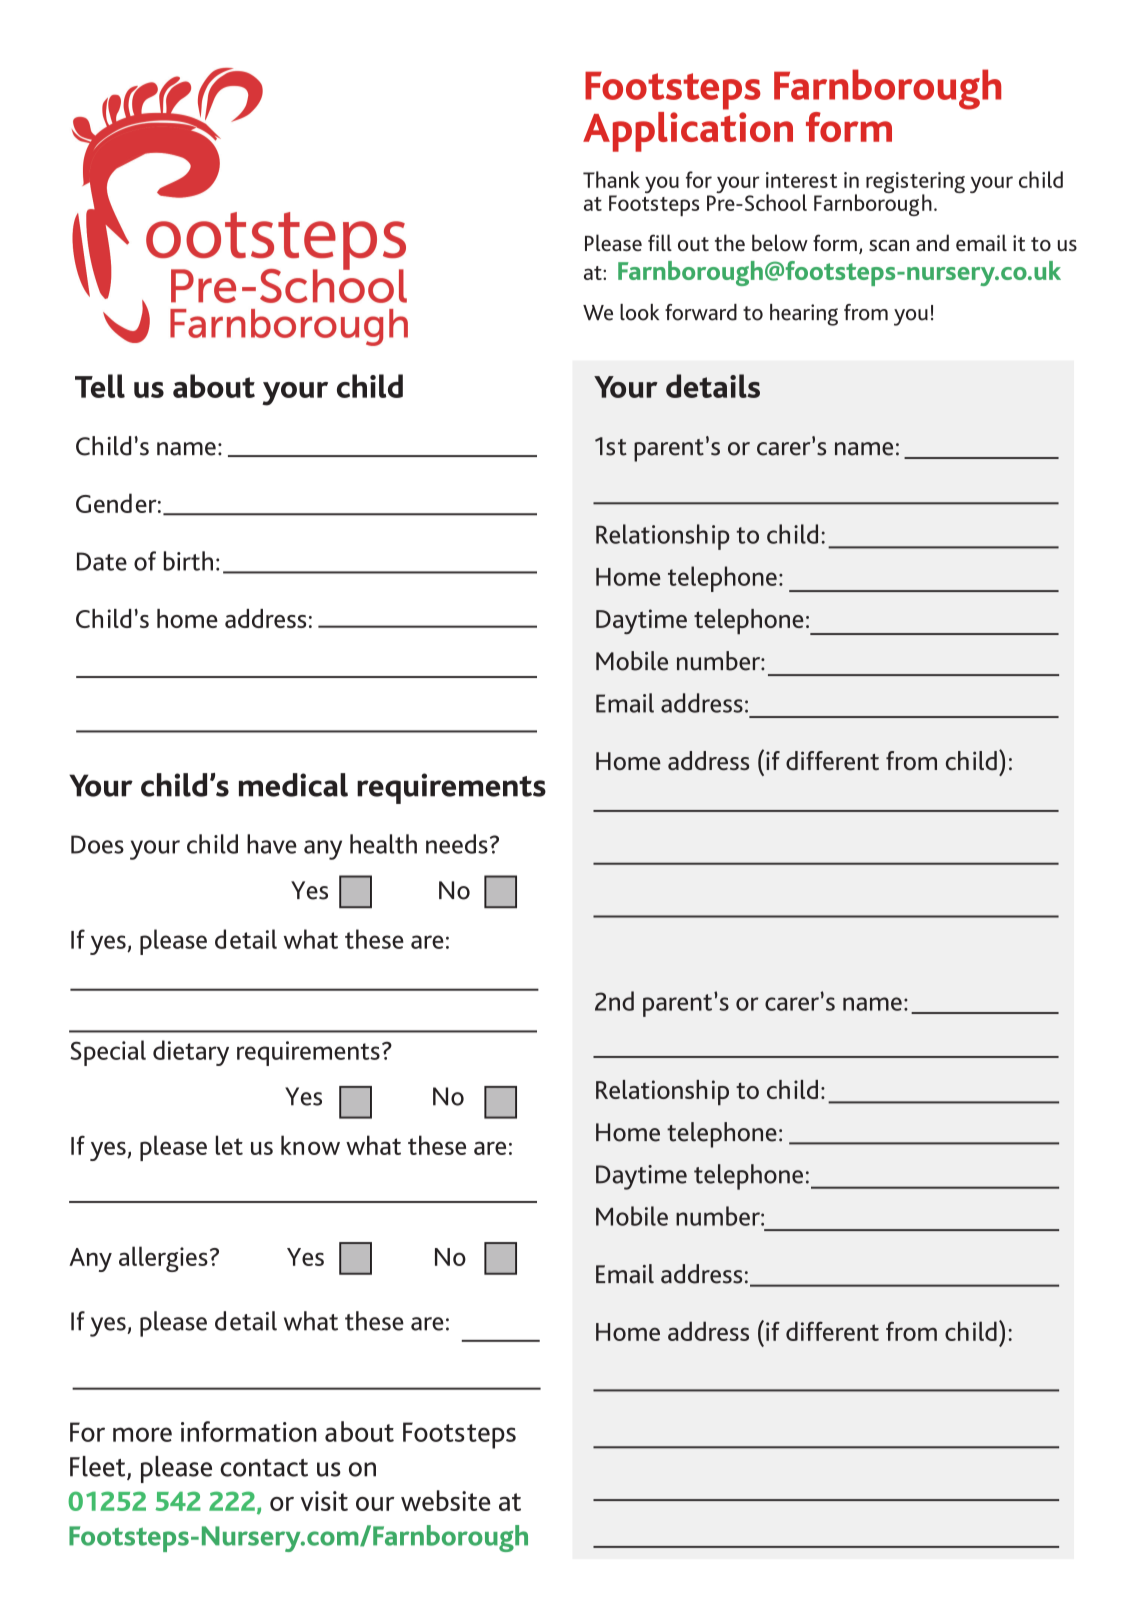 This screenshot has width=1143, height=1616. I want to click on more, so click(142, 1434).
